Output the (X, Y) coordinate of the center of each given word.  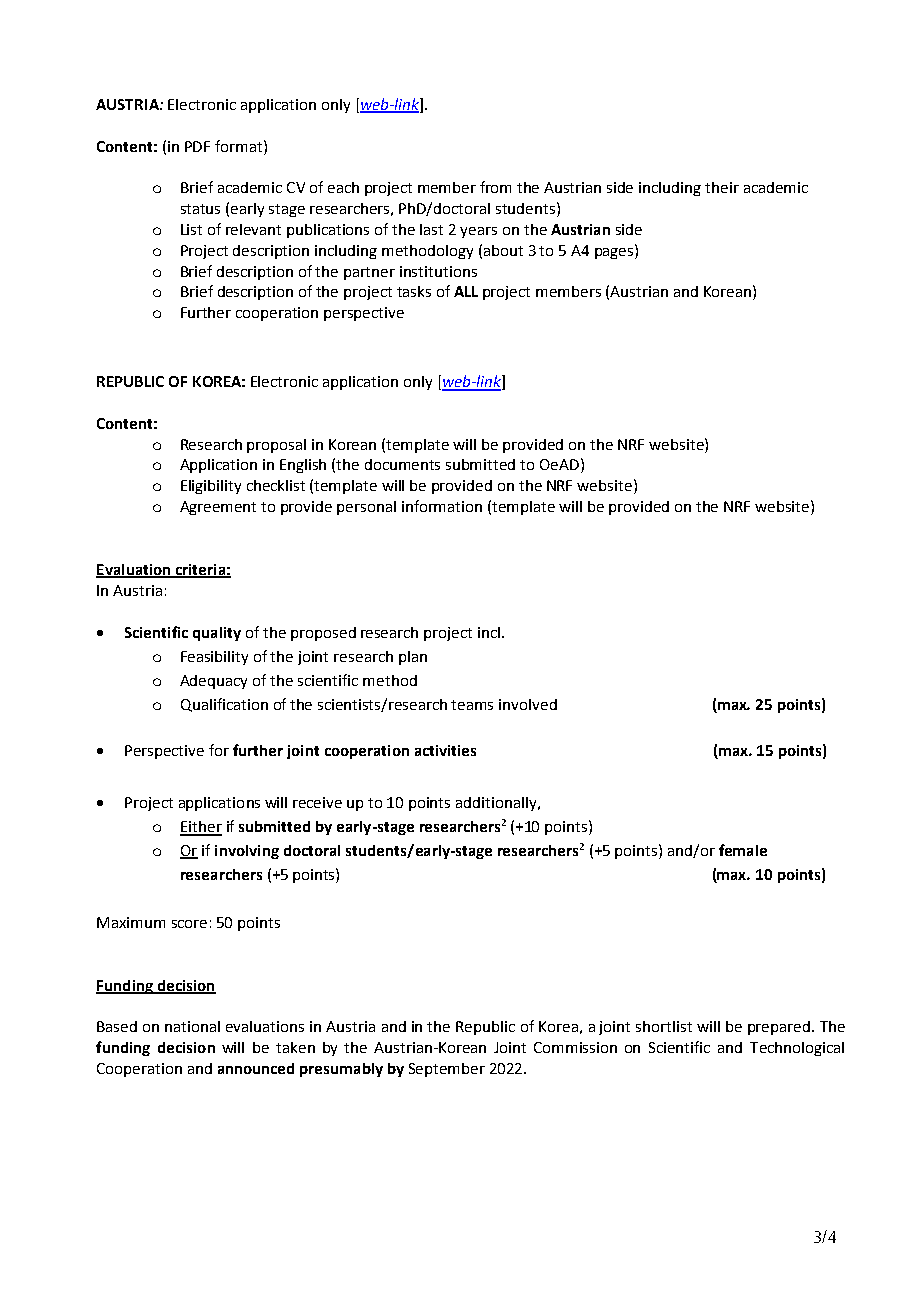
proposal (276, 446)
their (722, 187)
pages (615, 252)
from (495, 187)
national (192, 1026)
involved (528, 704)
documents (402, 464)
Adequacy (213, 682)
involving (247, 852)
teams (472, 705)
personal (366, 508)
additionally (497, 804)
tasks (414, 291)
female (743, 850)
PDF (197, 146)
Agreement (218, 508)
